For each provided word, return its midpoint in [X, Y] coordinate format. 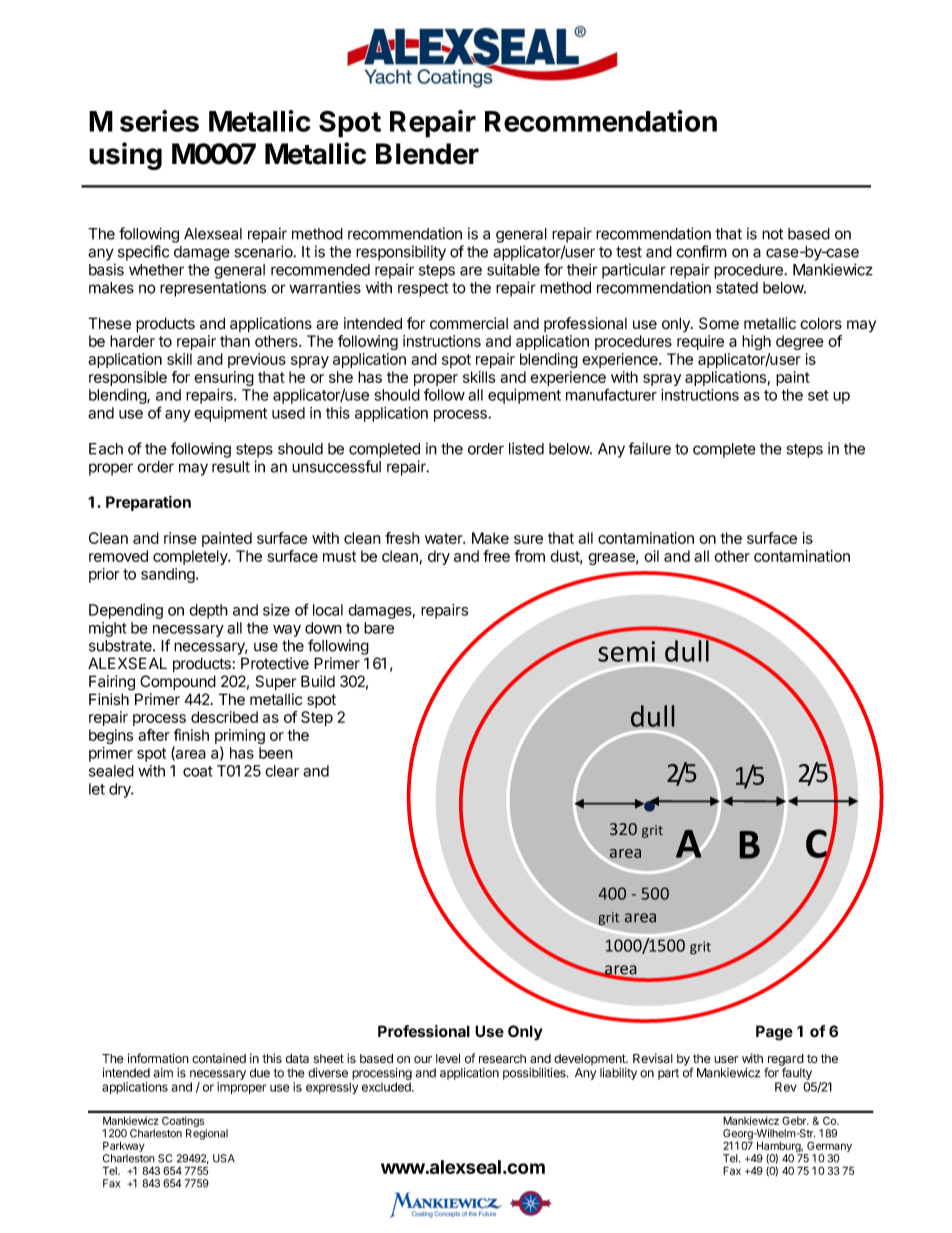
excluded [387, 1087]
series [159, 121]
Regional [207, 1134]
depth [208, 611]
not [772, 234]
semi [626, 651]
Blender [427, 154]
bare [379, 628]
